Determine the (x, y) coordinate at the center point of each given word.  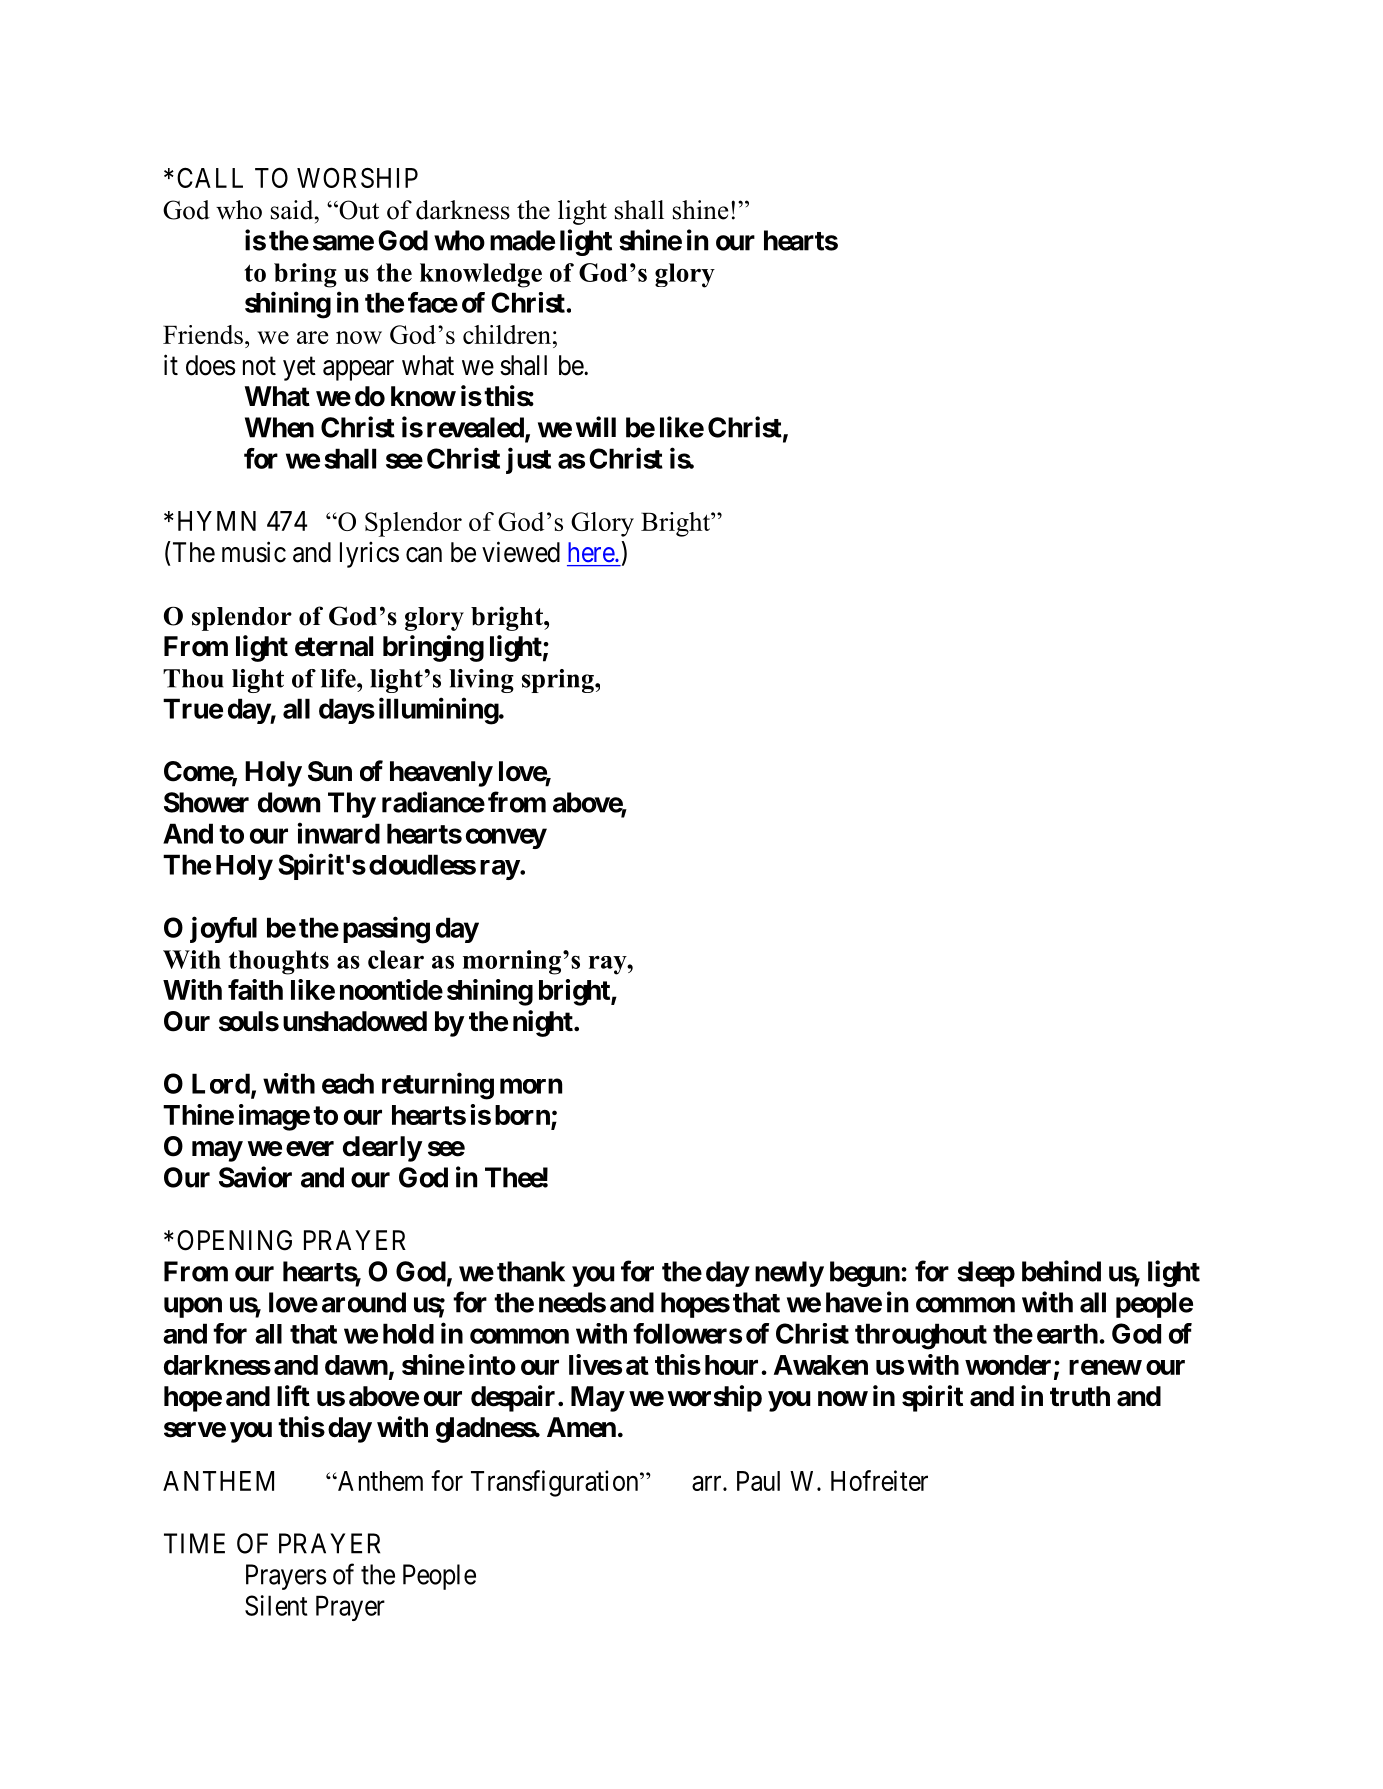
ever (310, 1149)
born (523, 1116)
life (339, 678)
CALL (210, 177)
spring (559, 681)
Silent (276, 1605)
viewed (521, 552)
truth (1080, 1396)
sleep (986, 1274)
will (596, 426)
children (507, 334)
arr (708, 1483)
